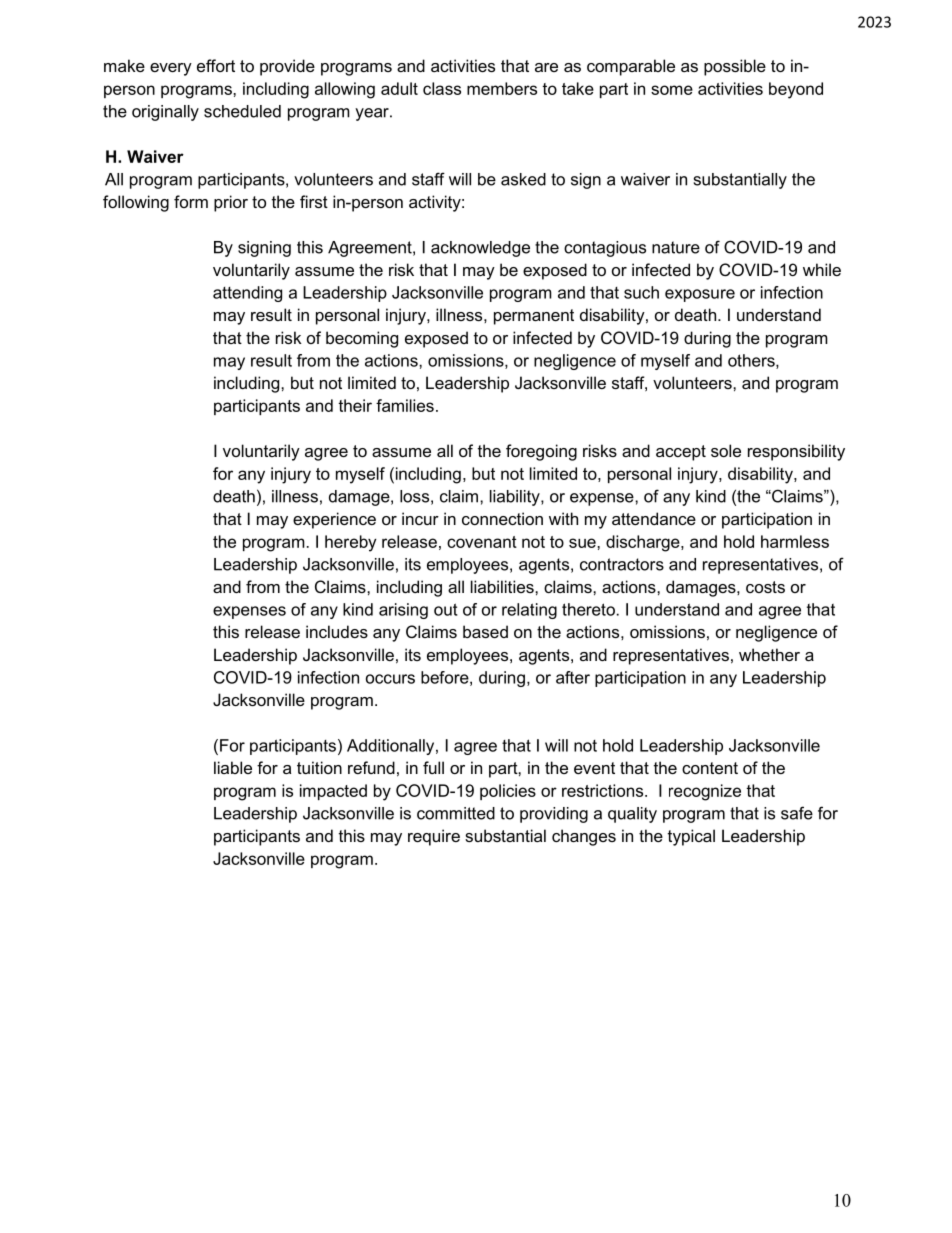 This screenshot has width=952, height=1233. Describe the element at coordinates (726, 450) in the screenshot. I see `sole` at that location.
